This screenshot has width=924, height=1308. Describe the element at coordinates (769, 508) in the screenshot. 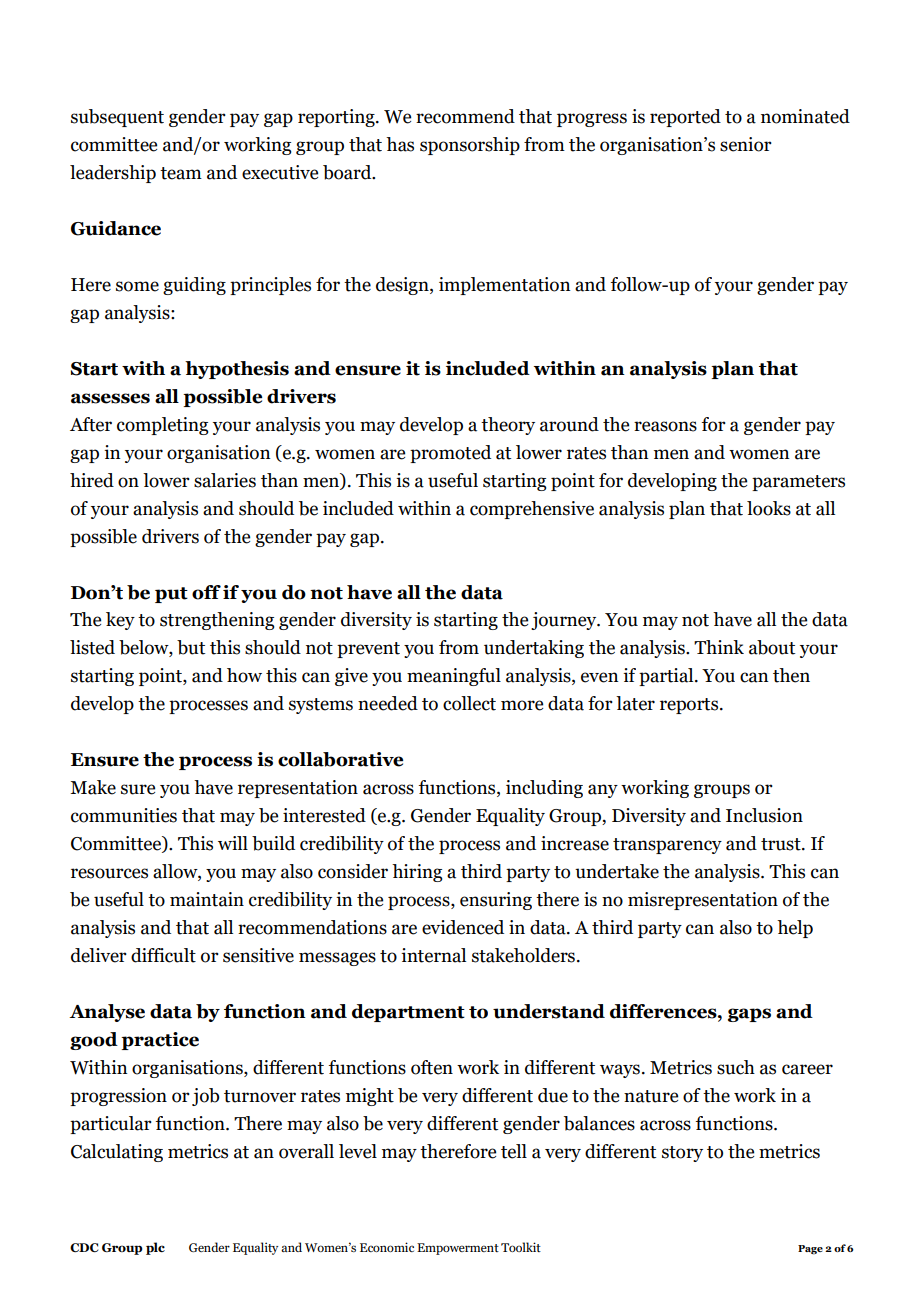

I see `looks` at that location.
